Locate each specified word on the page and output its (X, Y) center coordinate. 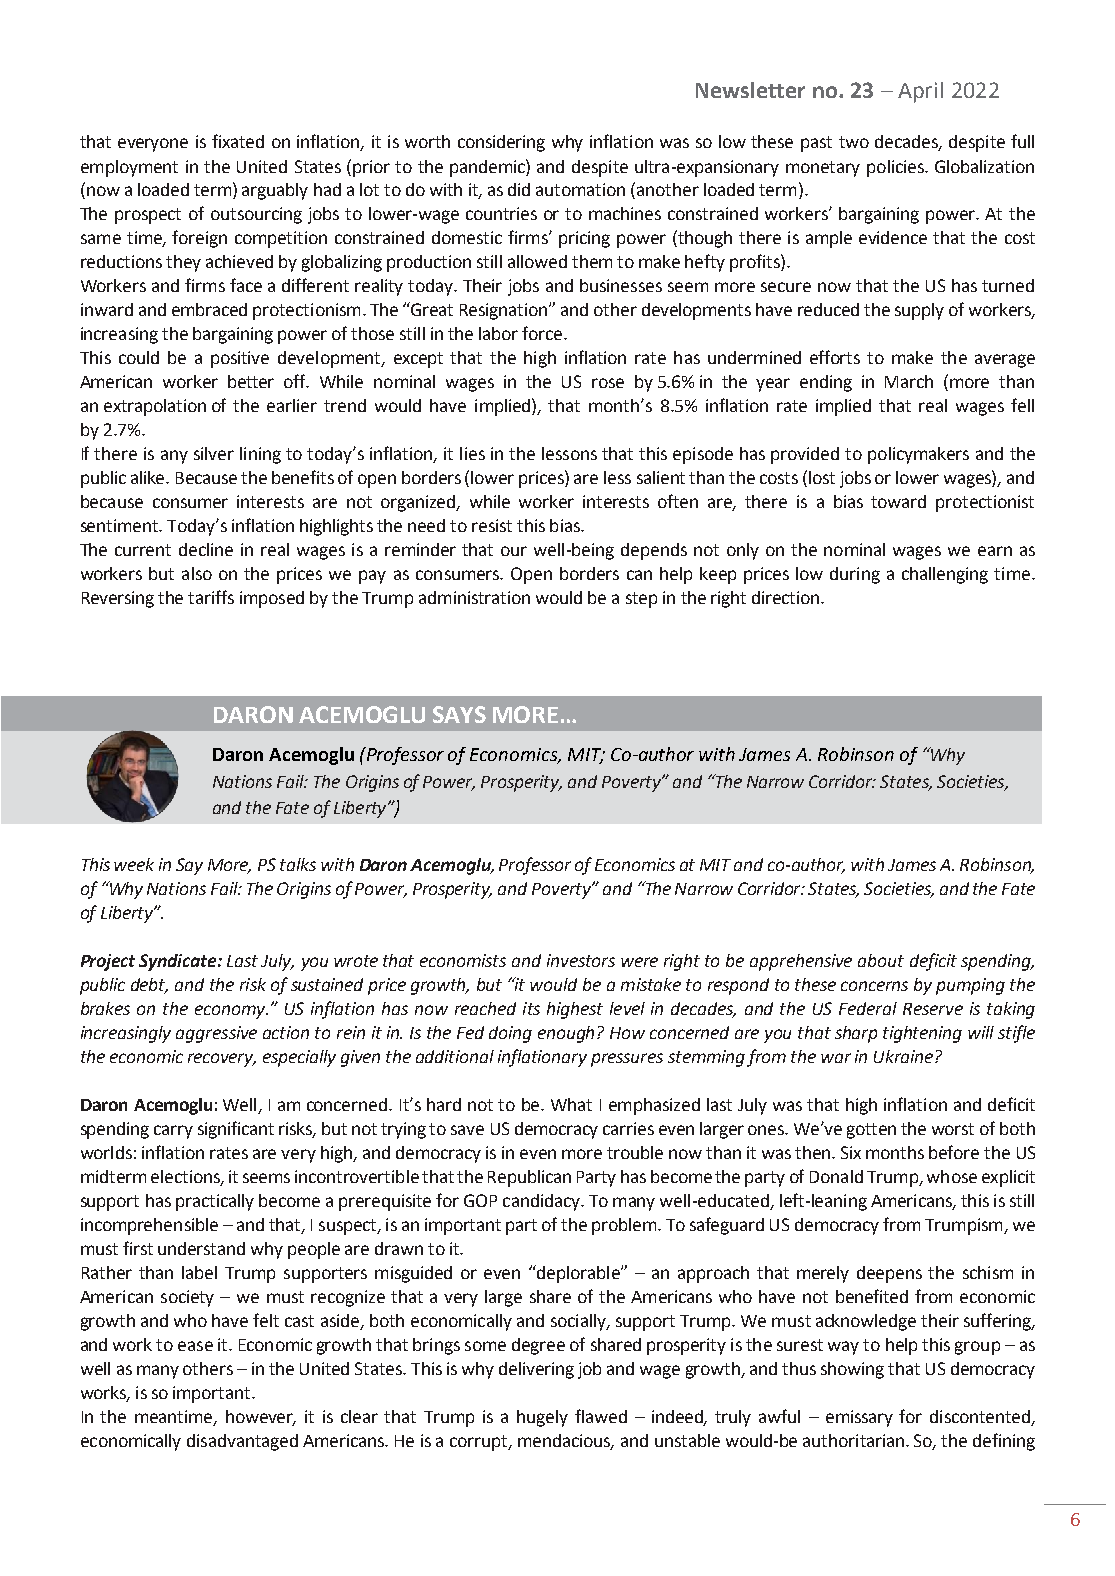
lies (472, 453)
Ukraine (905, 1056)
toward (898, 501)
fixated (238, 141)
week (134, 864)
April (920, 92)
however (261, 1417)
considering (501, 143)
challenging (945, 575)
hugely (542, 1418)
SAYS (459, 714)
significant (236, 1130)
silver (214, 453)
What (571, 1104)
